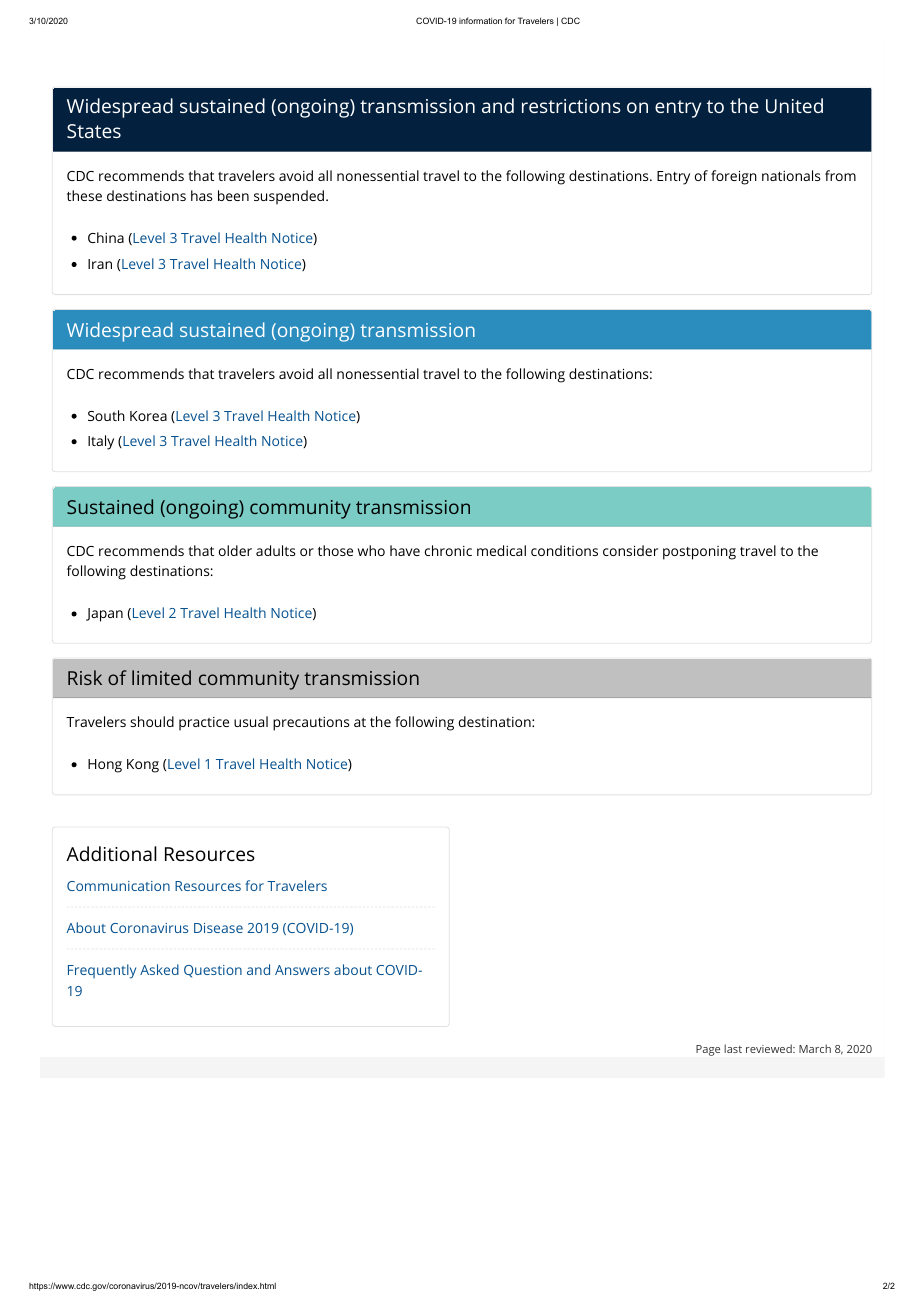 The height and width of the screenshot is (1308, 924). Describe the element at coordinates (794, 105) in the screenshot. I see `United` at that location.
